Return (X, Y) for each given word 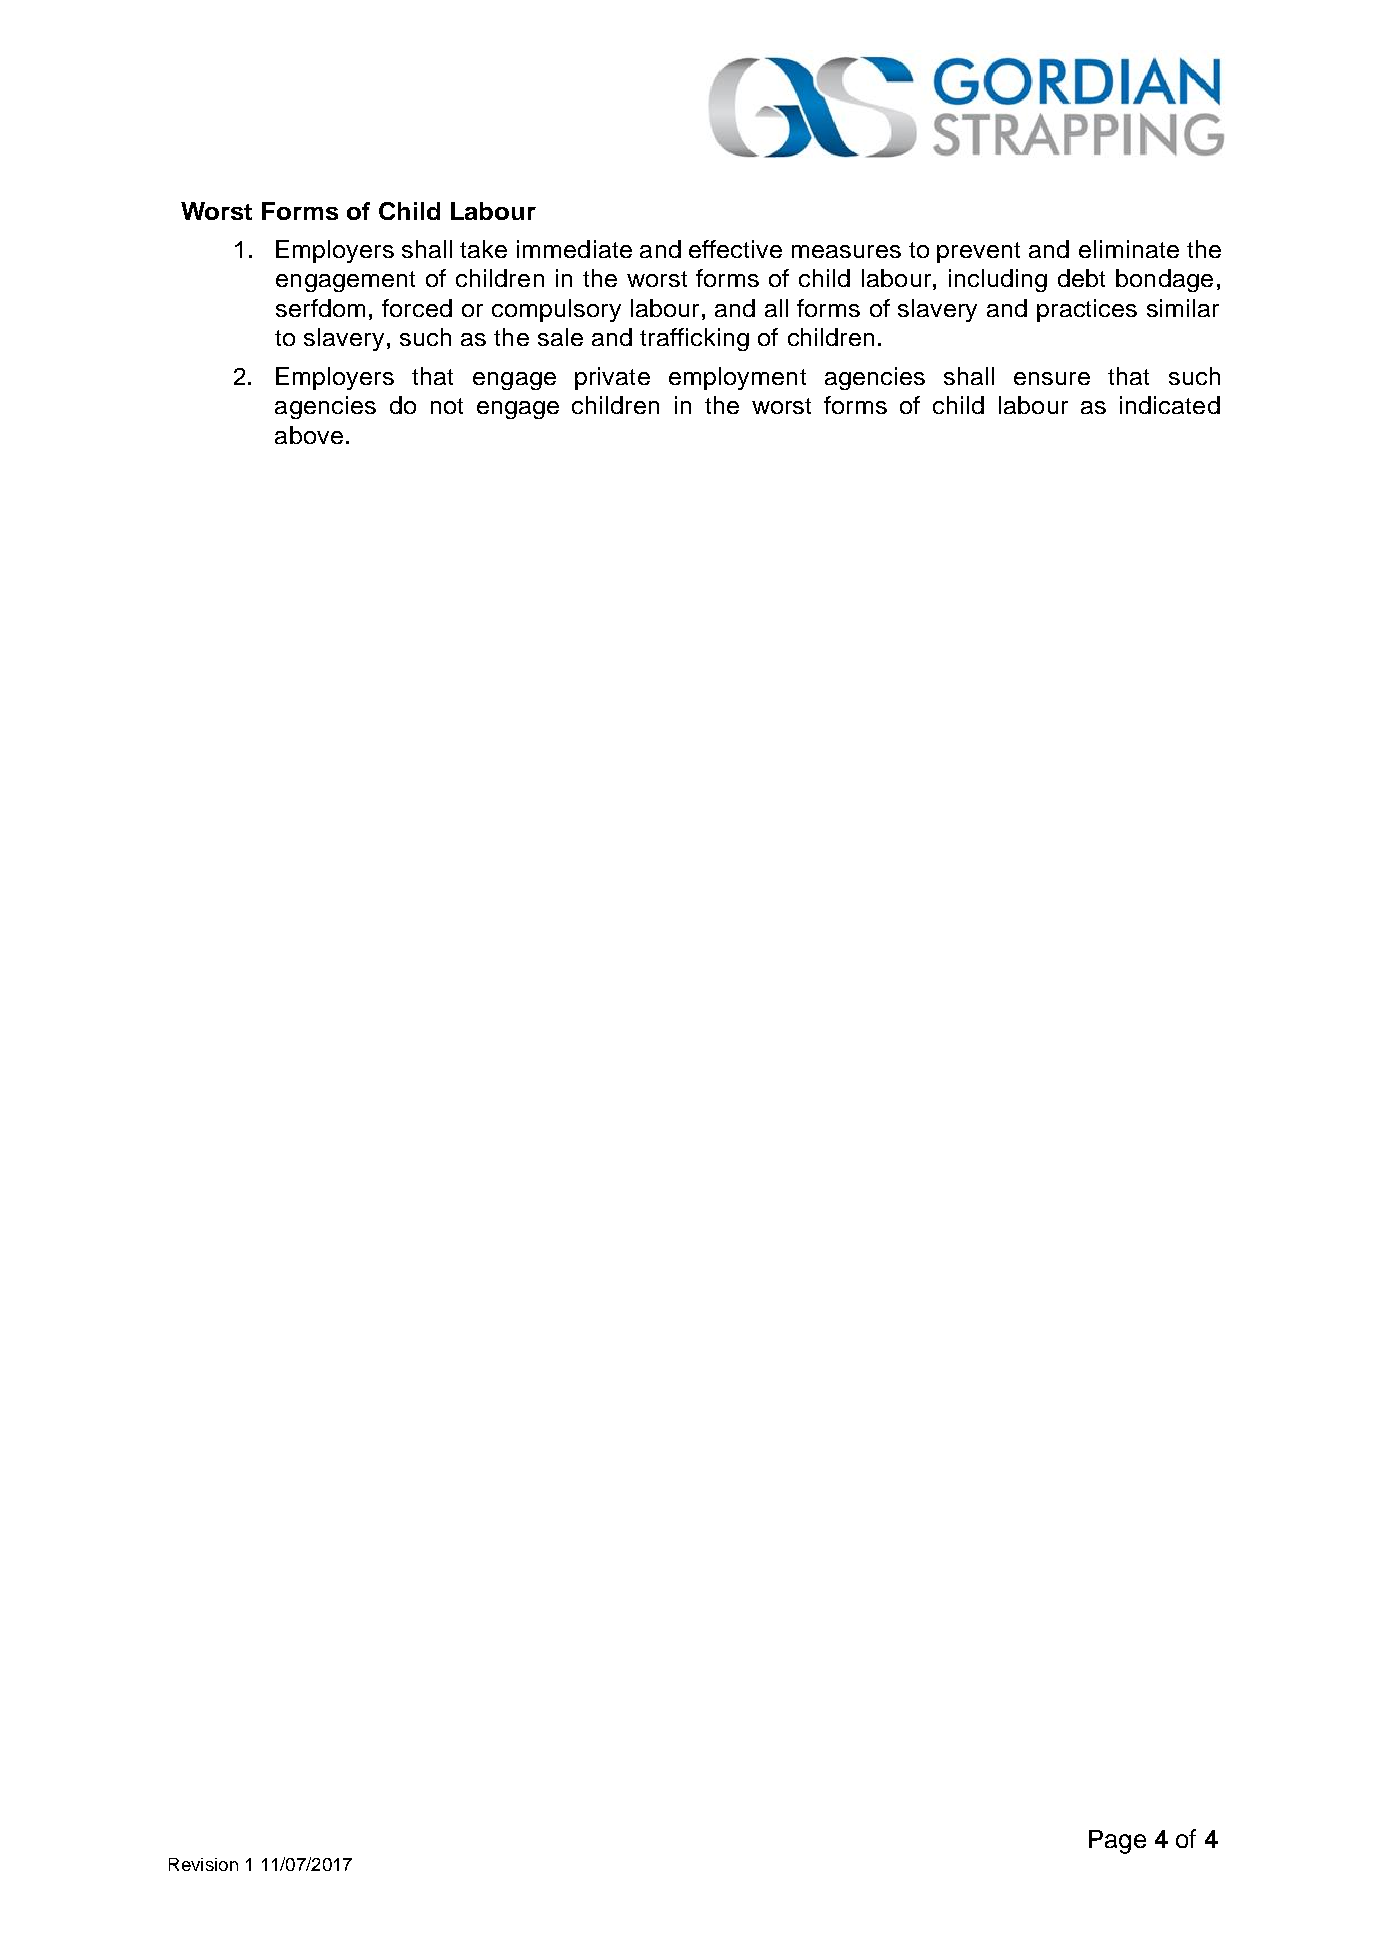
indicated (1170, 405)
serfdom (320, 308)
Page (1117, 1842)
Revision (203, 1864)
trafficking (694, 339)
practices (1087, 310)
